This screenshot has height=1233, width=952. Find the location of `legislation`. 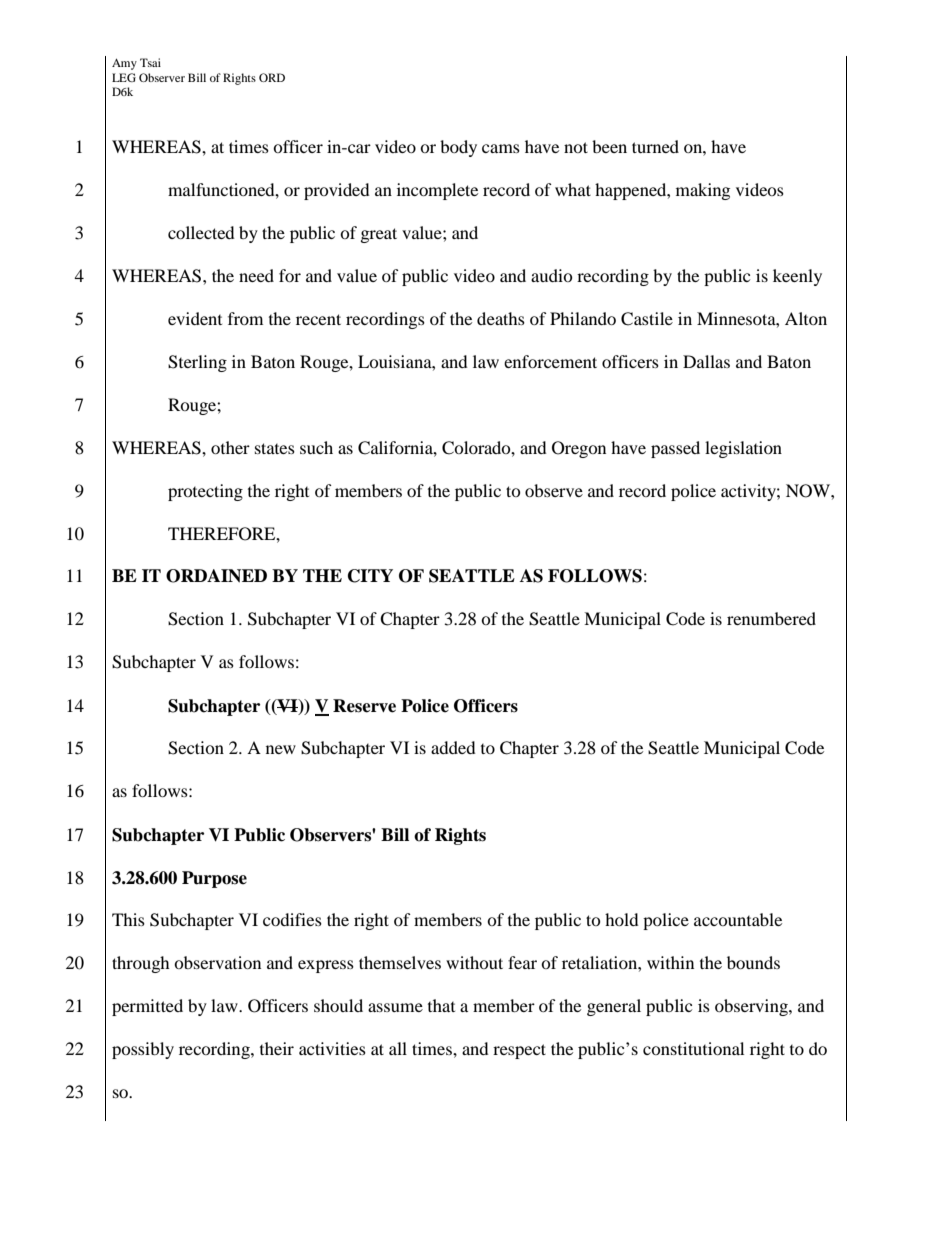

legislation is located at coordinates (743, 449).
